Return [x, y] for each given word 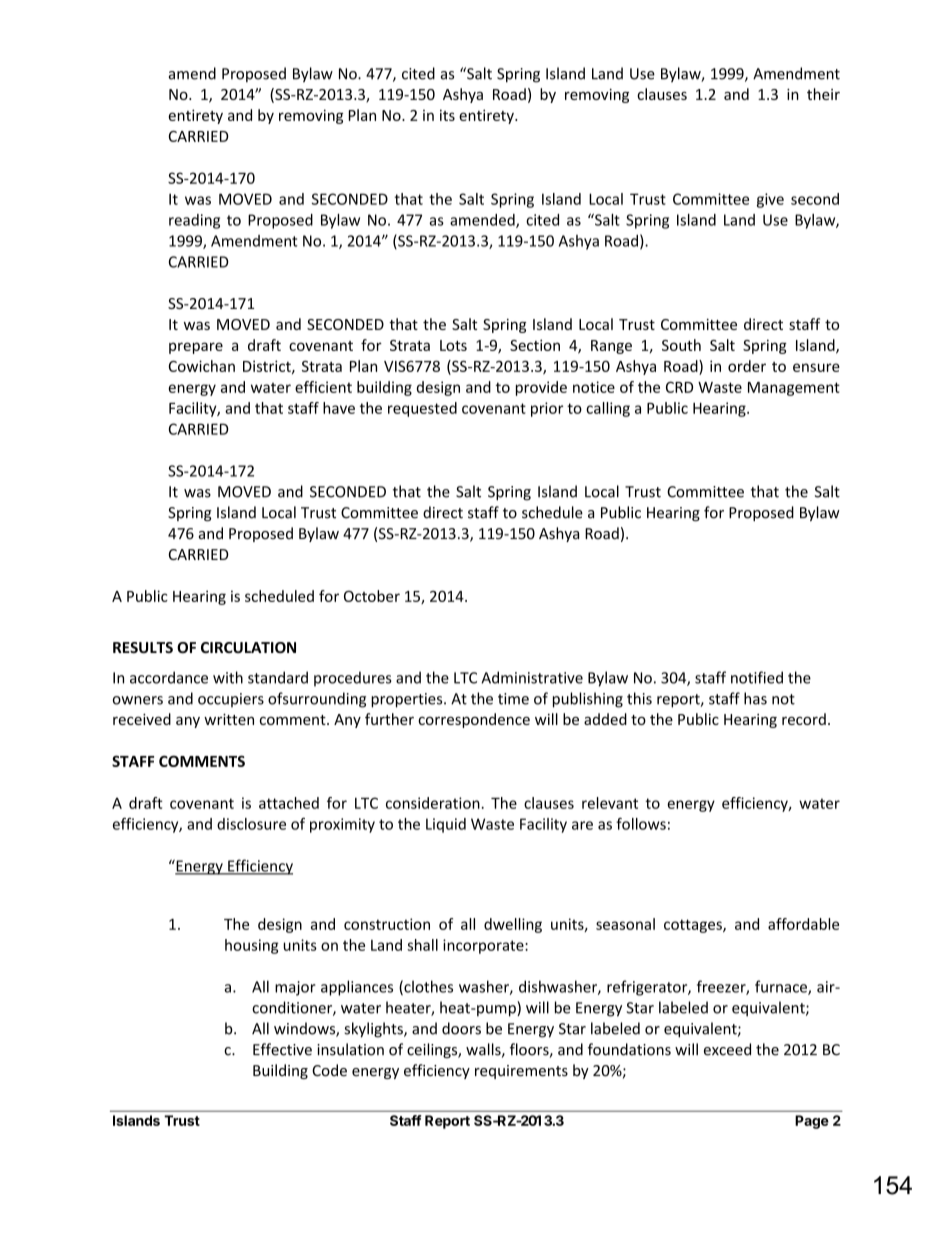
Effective [282, 1049]
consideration [434, 803]
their [823, 94]
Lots [453, 345]
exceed [727, 1049]
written [229, 719]
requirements [521, 1072]
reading [194, 221]
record [804, 719]
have [339, 408]
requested [422, 409]
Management [794, 389]
